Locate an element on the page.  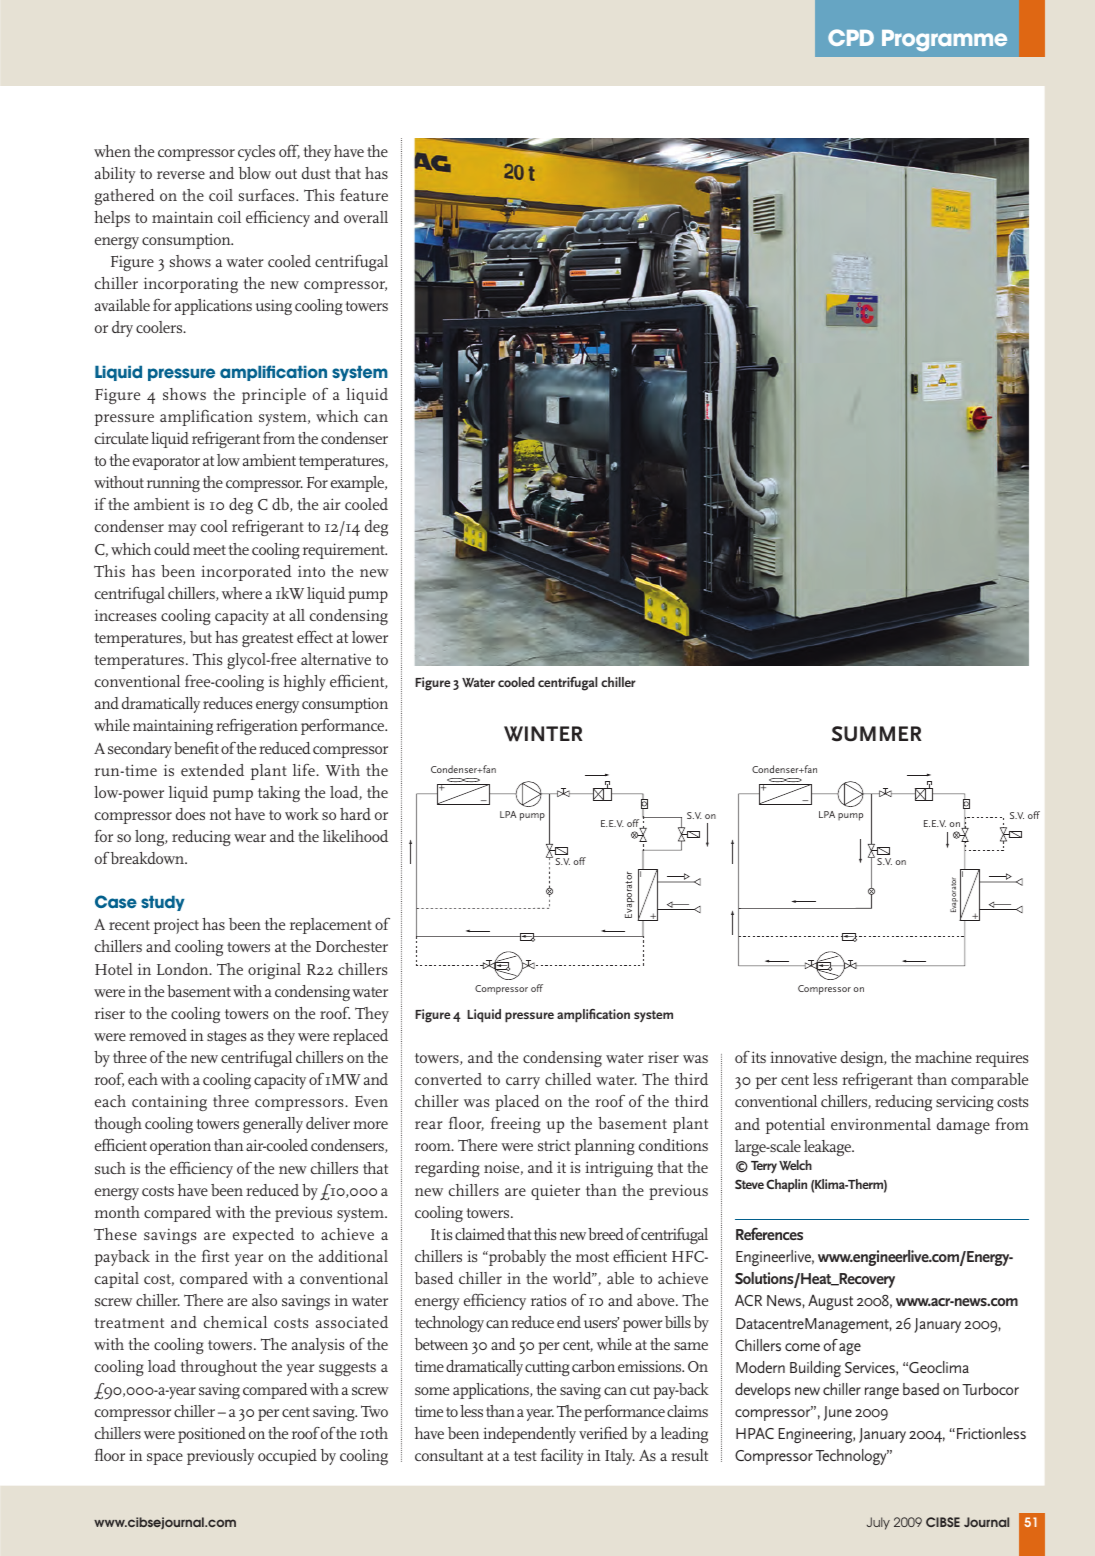
example is located at coordinates (359, 484).
